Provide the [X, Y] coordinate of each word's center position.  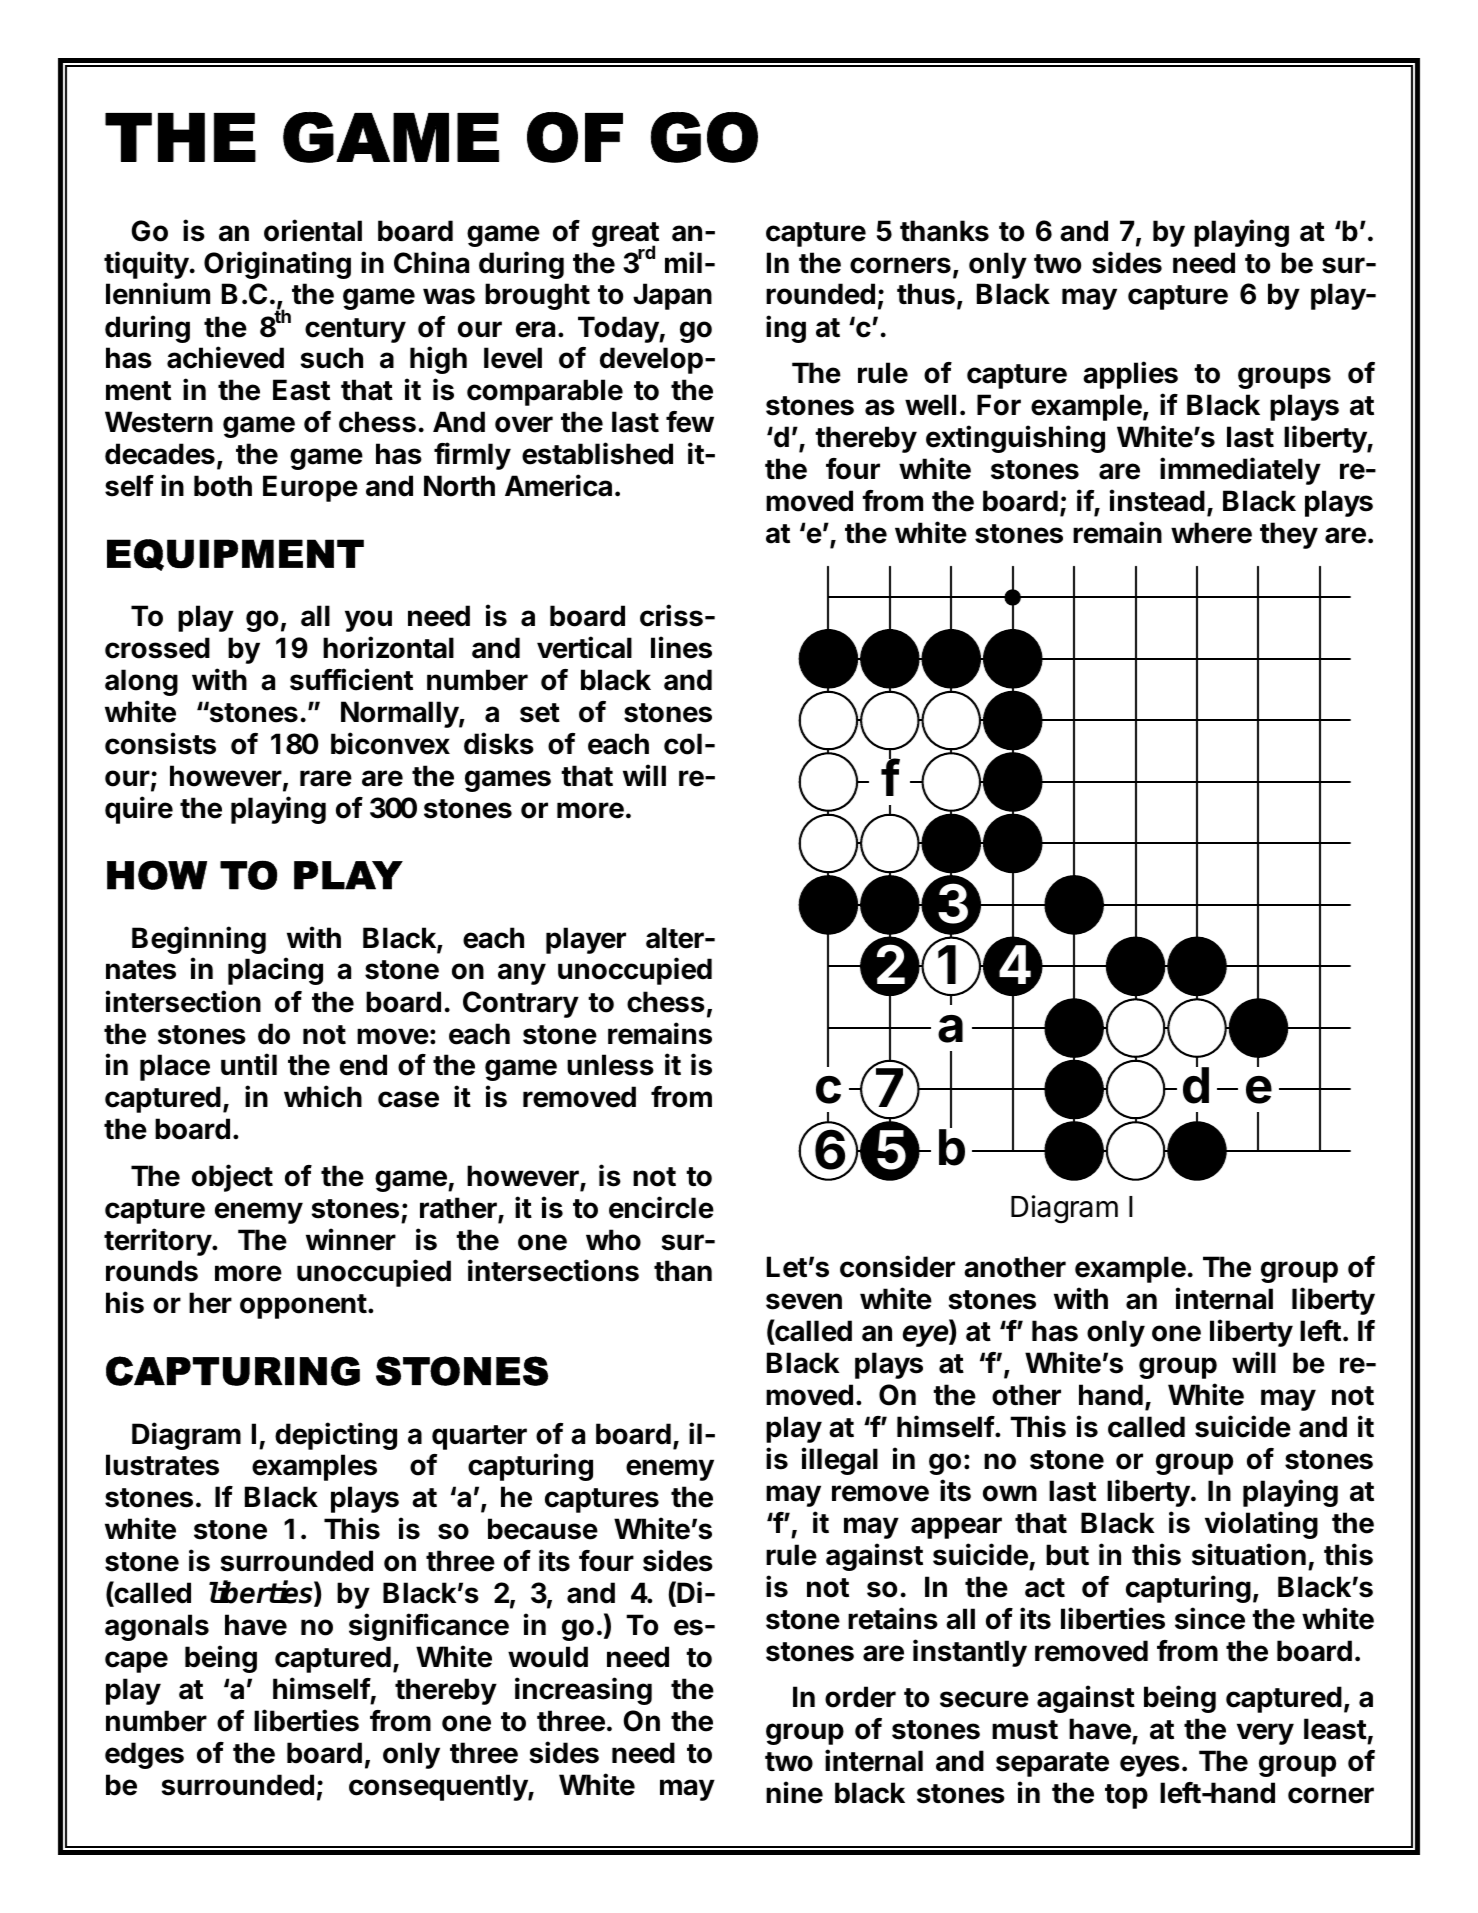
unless [610, 1065]
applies [1130, 375]
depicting [336, 1436]
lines [681, 647]
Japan [672, 296]
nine [794, 1792]
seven [804, 1301]
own [1010, 1493]
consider [897, 1266]
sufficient [351, 679]
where [1211, 533]
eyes [1150, 1766]
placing [275, 971]
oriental [313, 230]
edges [144, 1755]
